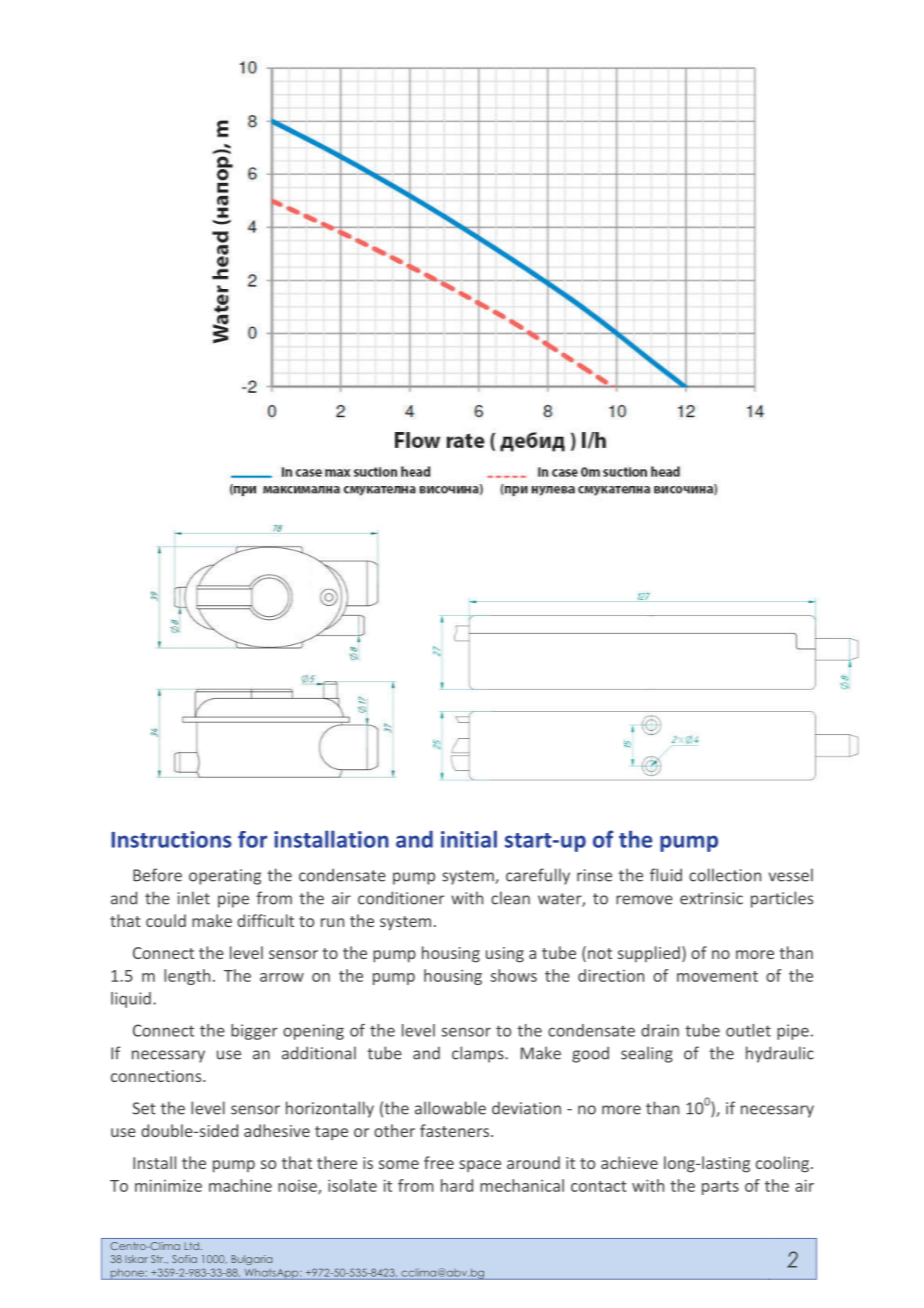 The width and height of the screenshot is (924, 1308). I want to click on Instructions, so click(171, 839).
